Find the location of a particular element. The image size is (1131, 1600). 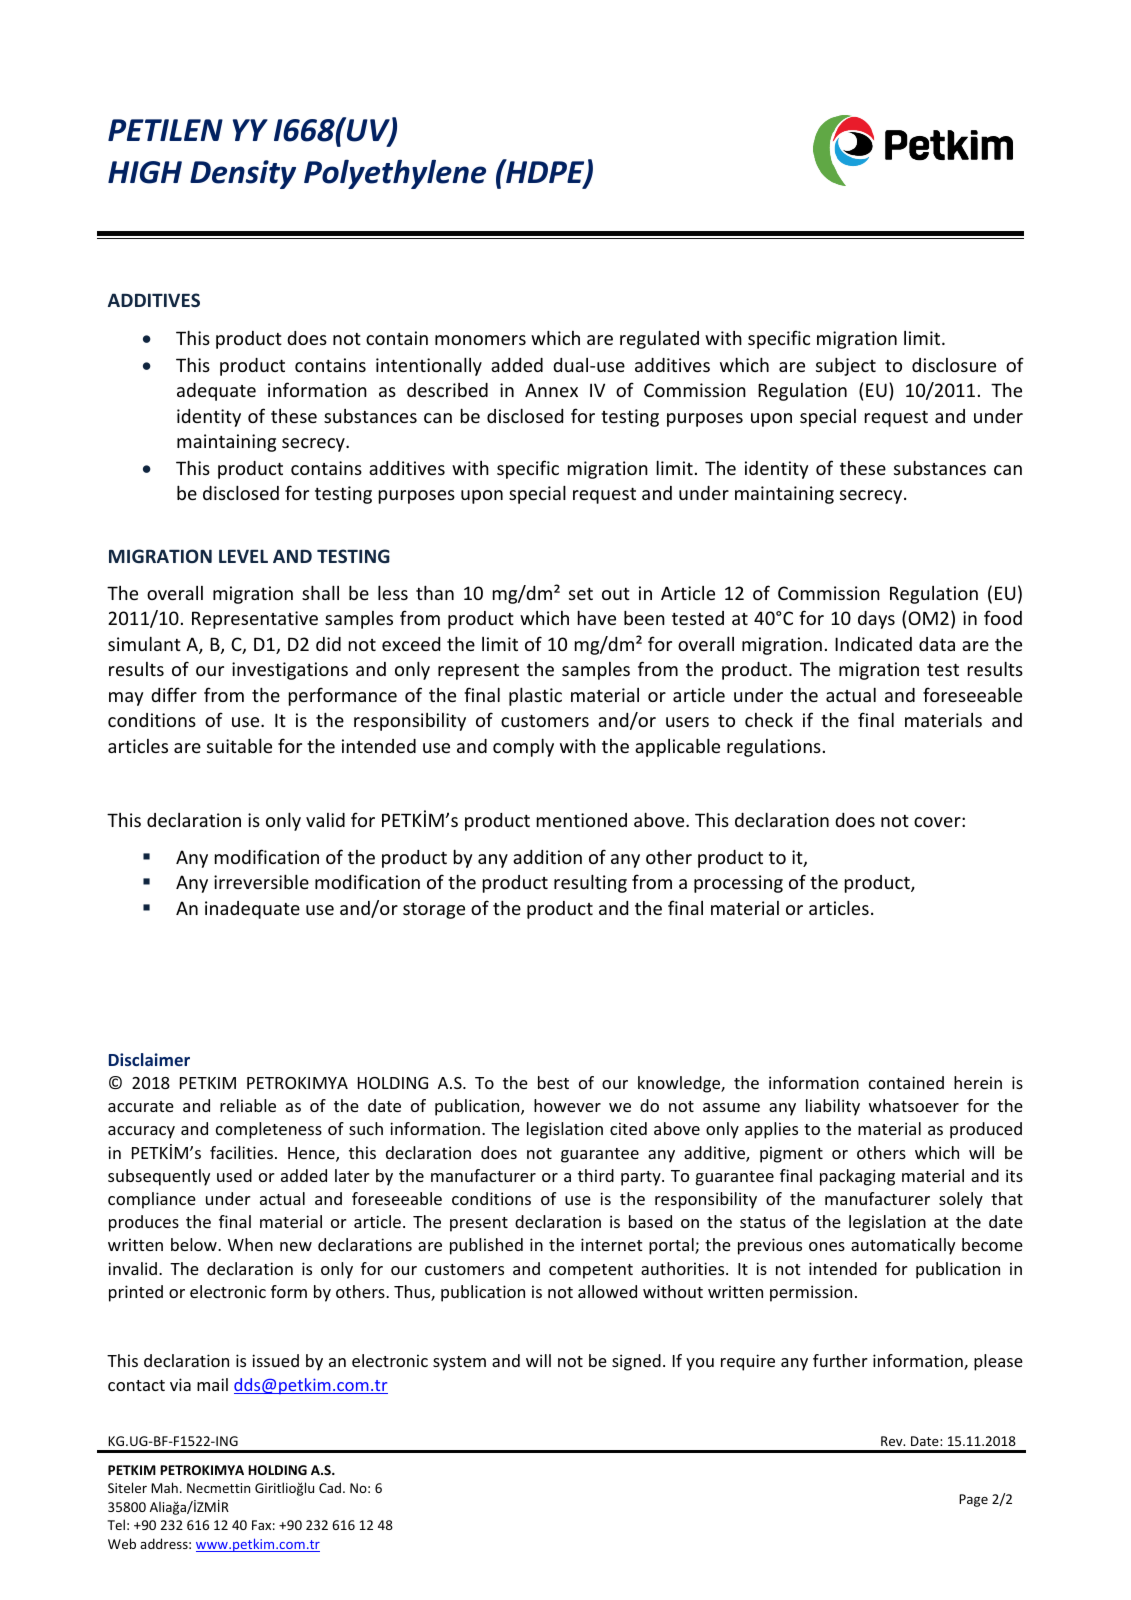

Disclaimer is located at coordinates (149, 1059).
